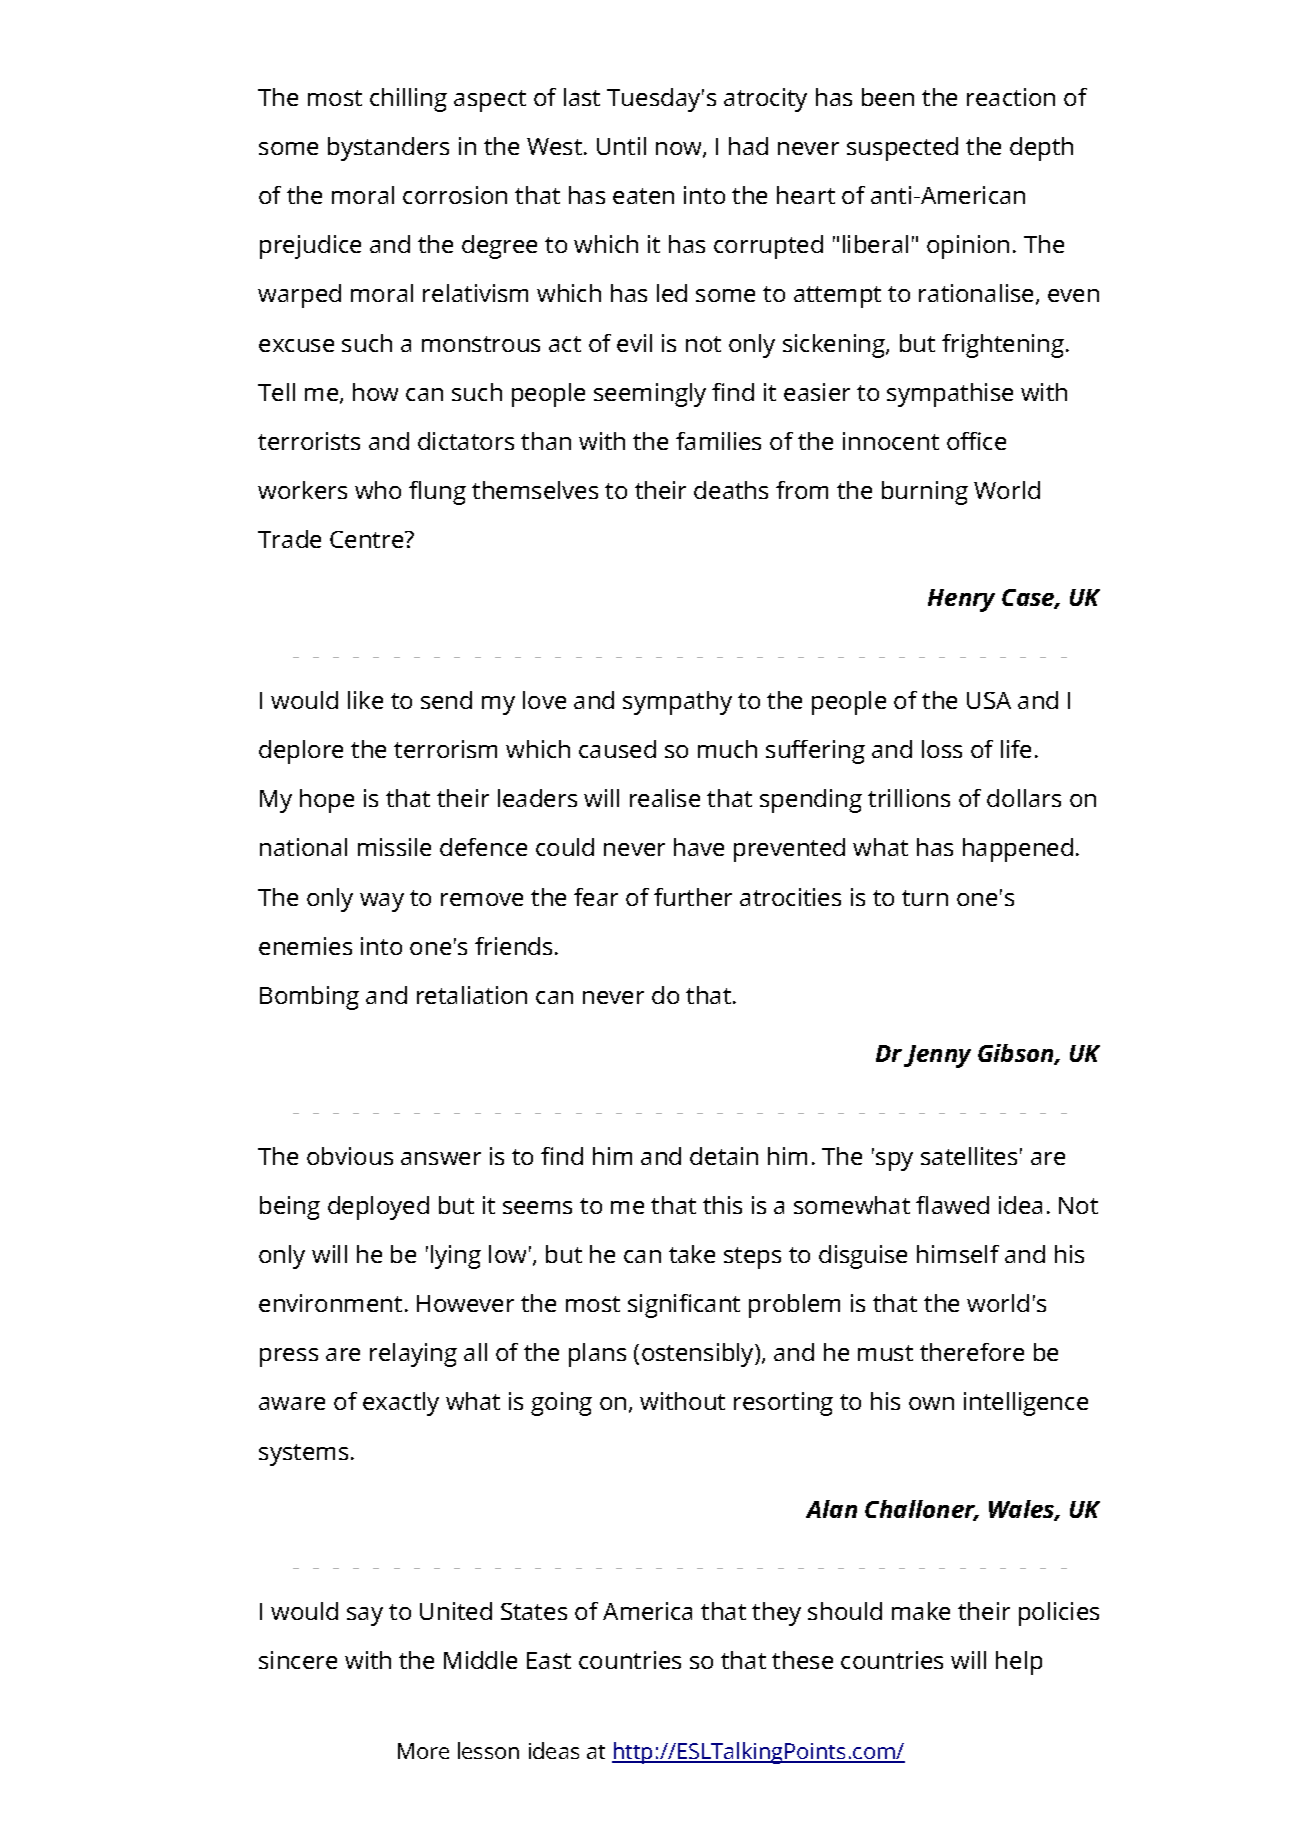  I want to click on deaths, so click(731, 490).
